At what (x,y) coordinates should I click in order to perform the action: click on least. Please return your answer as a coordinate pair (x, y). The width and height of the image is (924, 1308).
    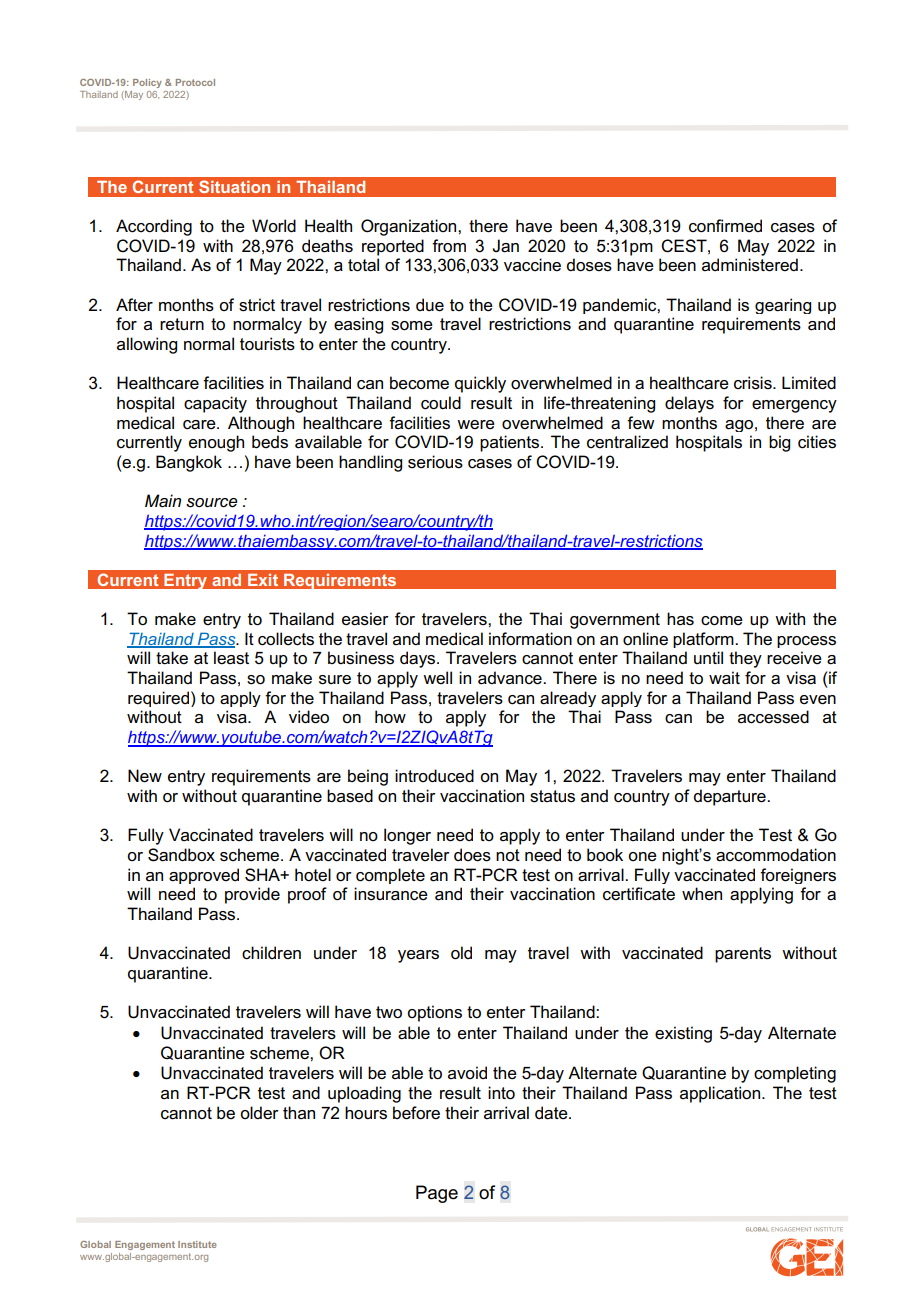
    Looking at the image, I should click on (231, 658).
